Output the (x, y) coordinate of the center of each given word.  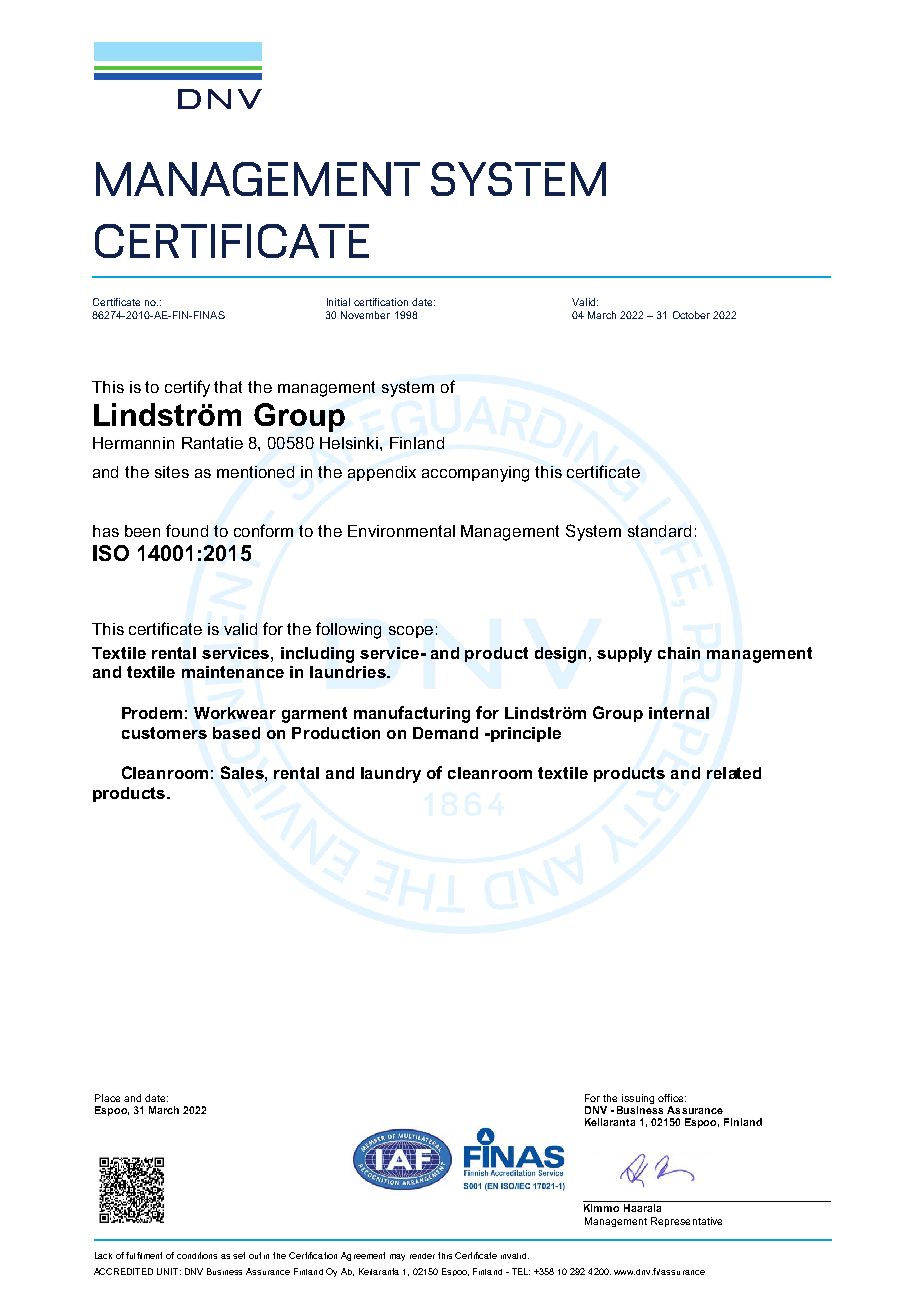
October (691, 315)
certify (187, 388)
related (734, 773)
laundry (391, 775)
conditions (197, 1255)
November (365, 315)
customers (164, 733)
